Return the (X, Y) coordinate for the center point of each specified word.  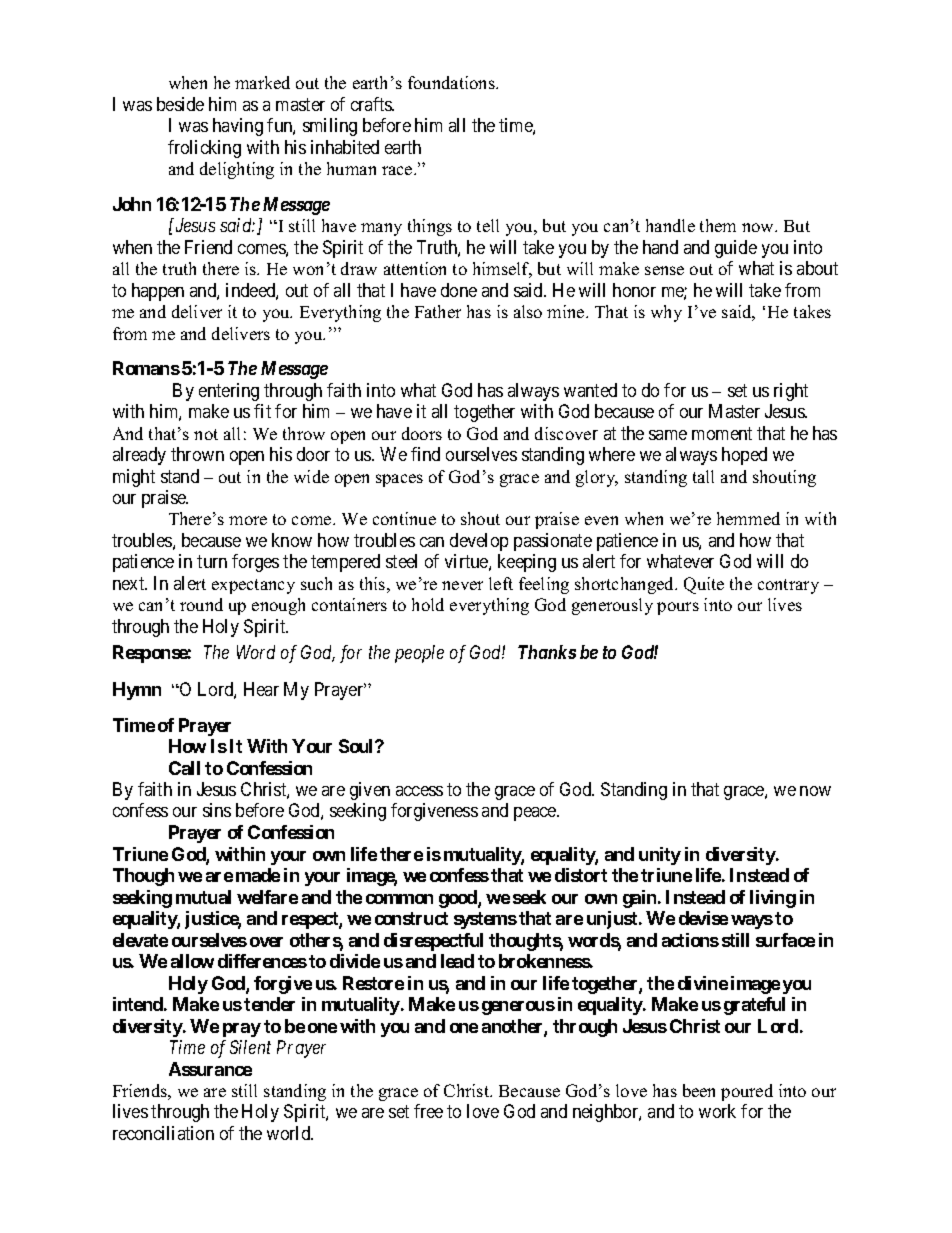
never (462, 585)
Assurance (210, 1069)
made (258, 875)
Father (438, 311)
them (718, 225)
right (791, 392)
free (428, 1111)
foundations (452, 82)
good (459, 899)
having (238, 127)
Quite (704, 585)
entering (229, 392)
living (773, 899)
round (201, 604)
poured (747, 1092)
